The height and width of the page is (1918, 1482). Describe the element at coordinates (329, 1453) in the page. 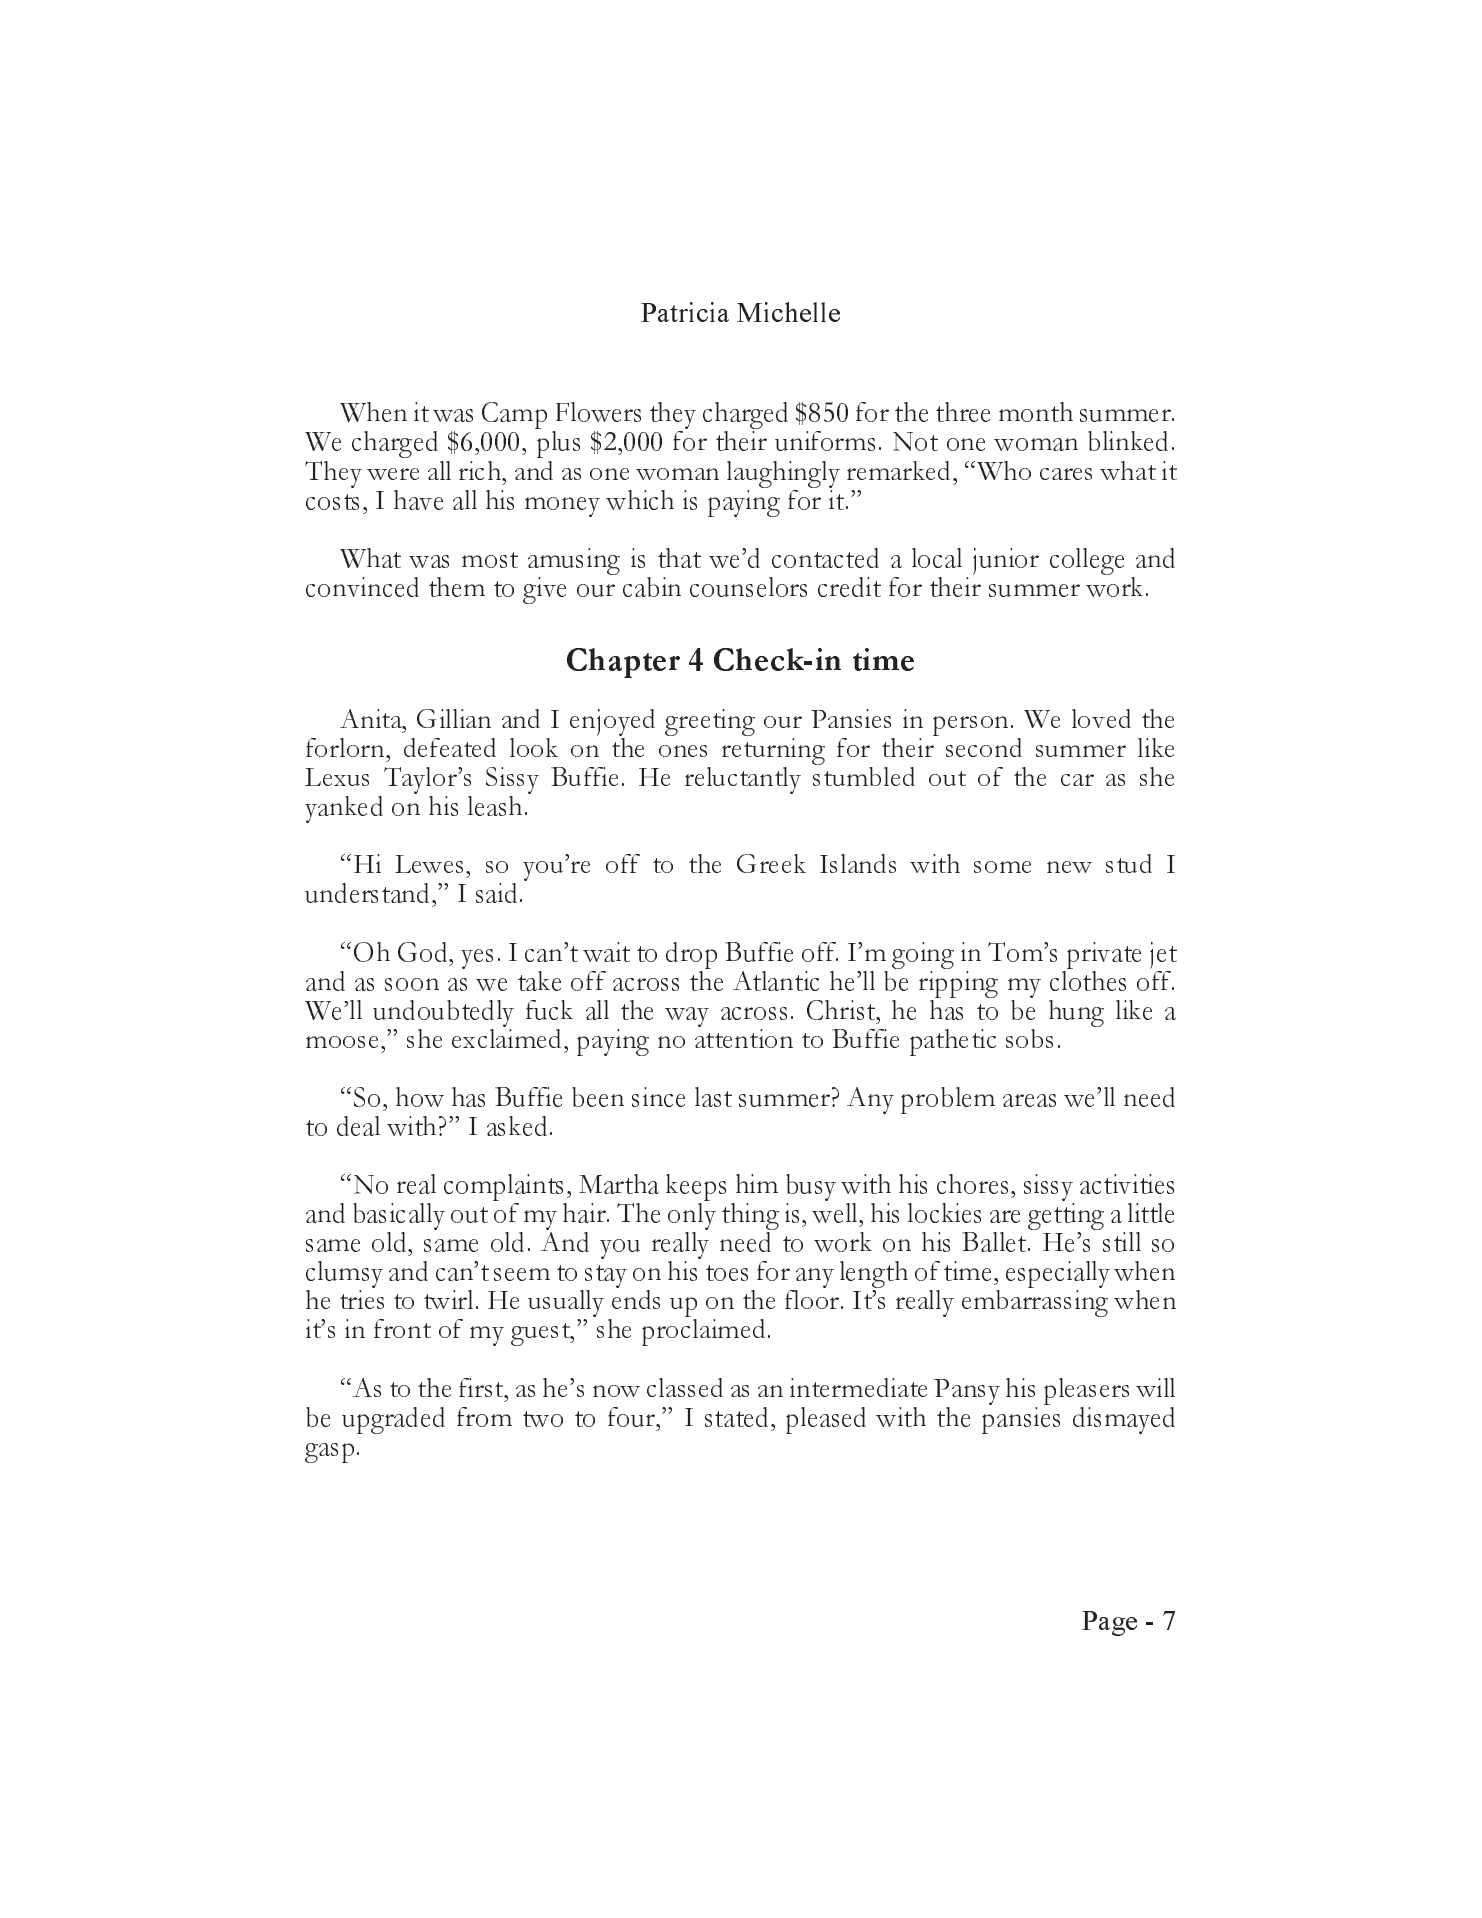

I see `gasp` at that location.
